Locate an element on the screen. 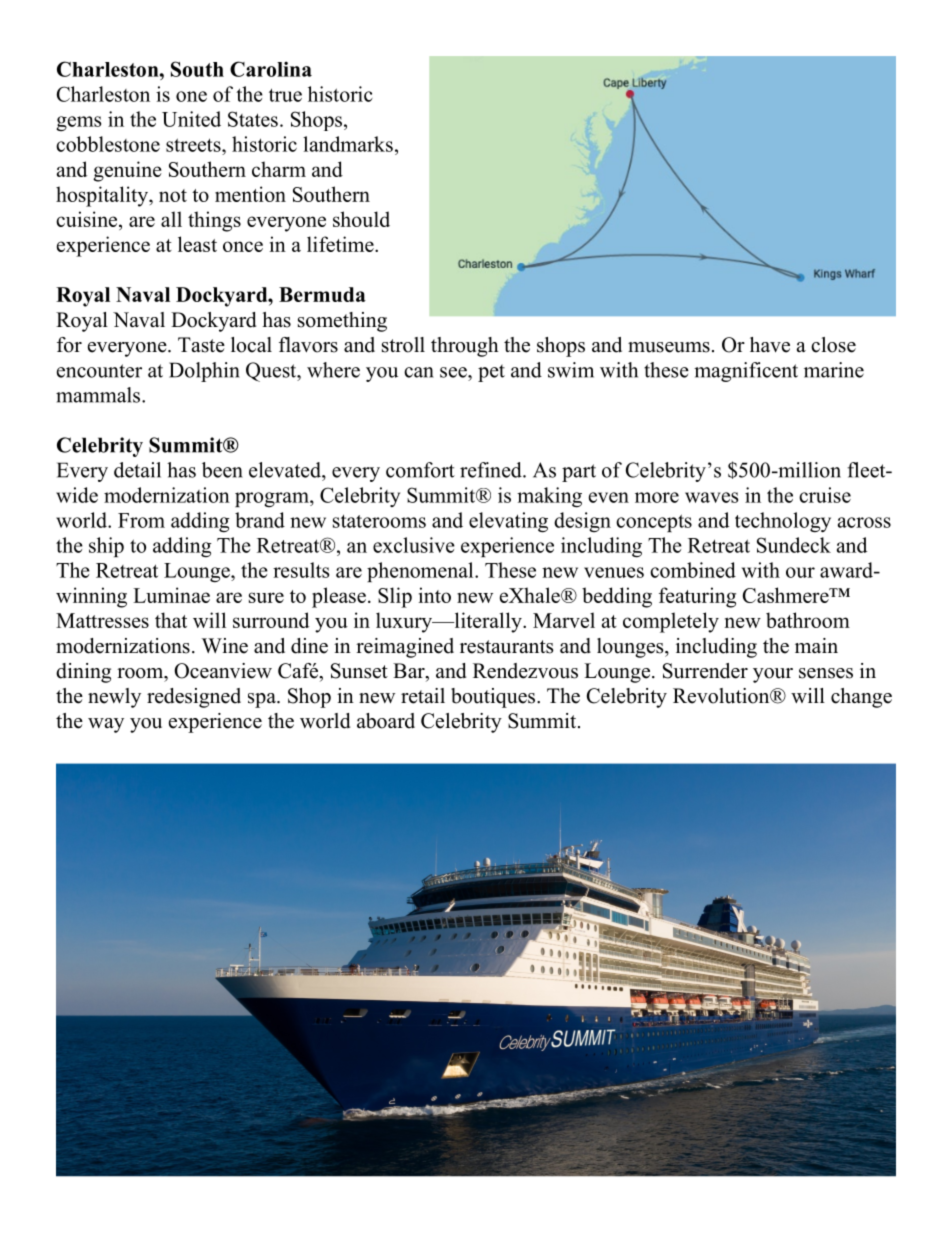  pet is located at coordinates (491, 373).
